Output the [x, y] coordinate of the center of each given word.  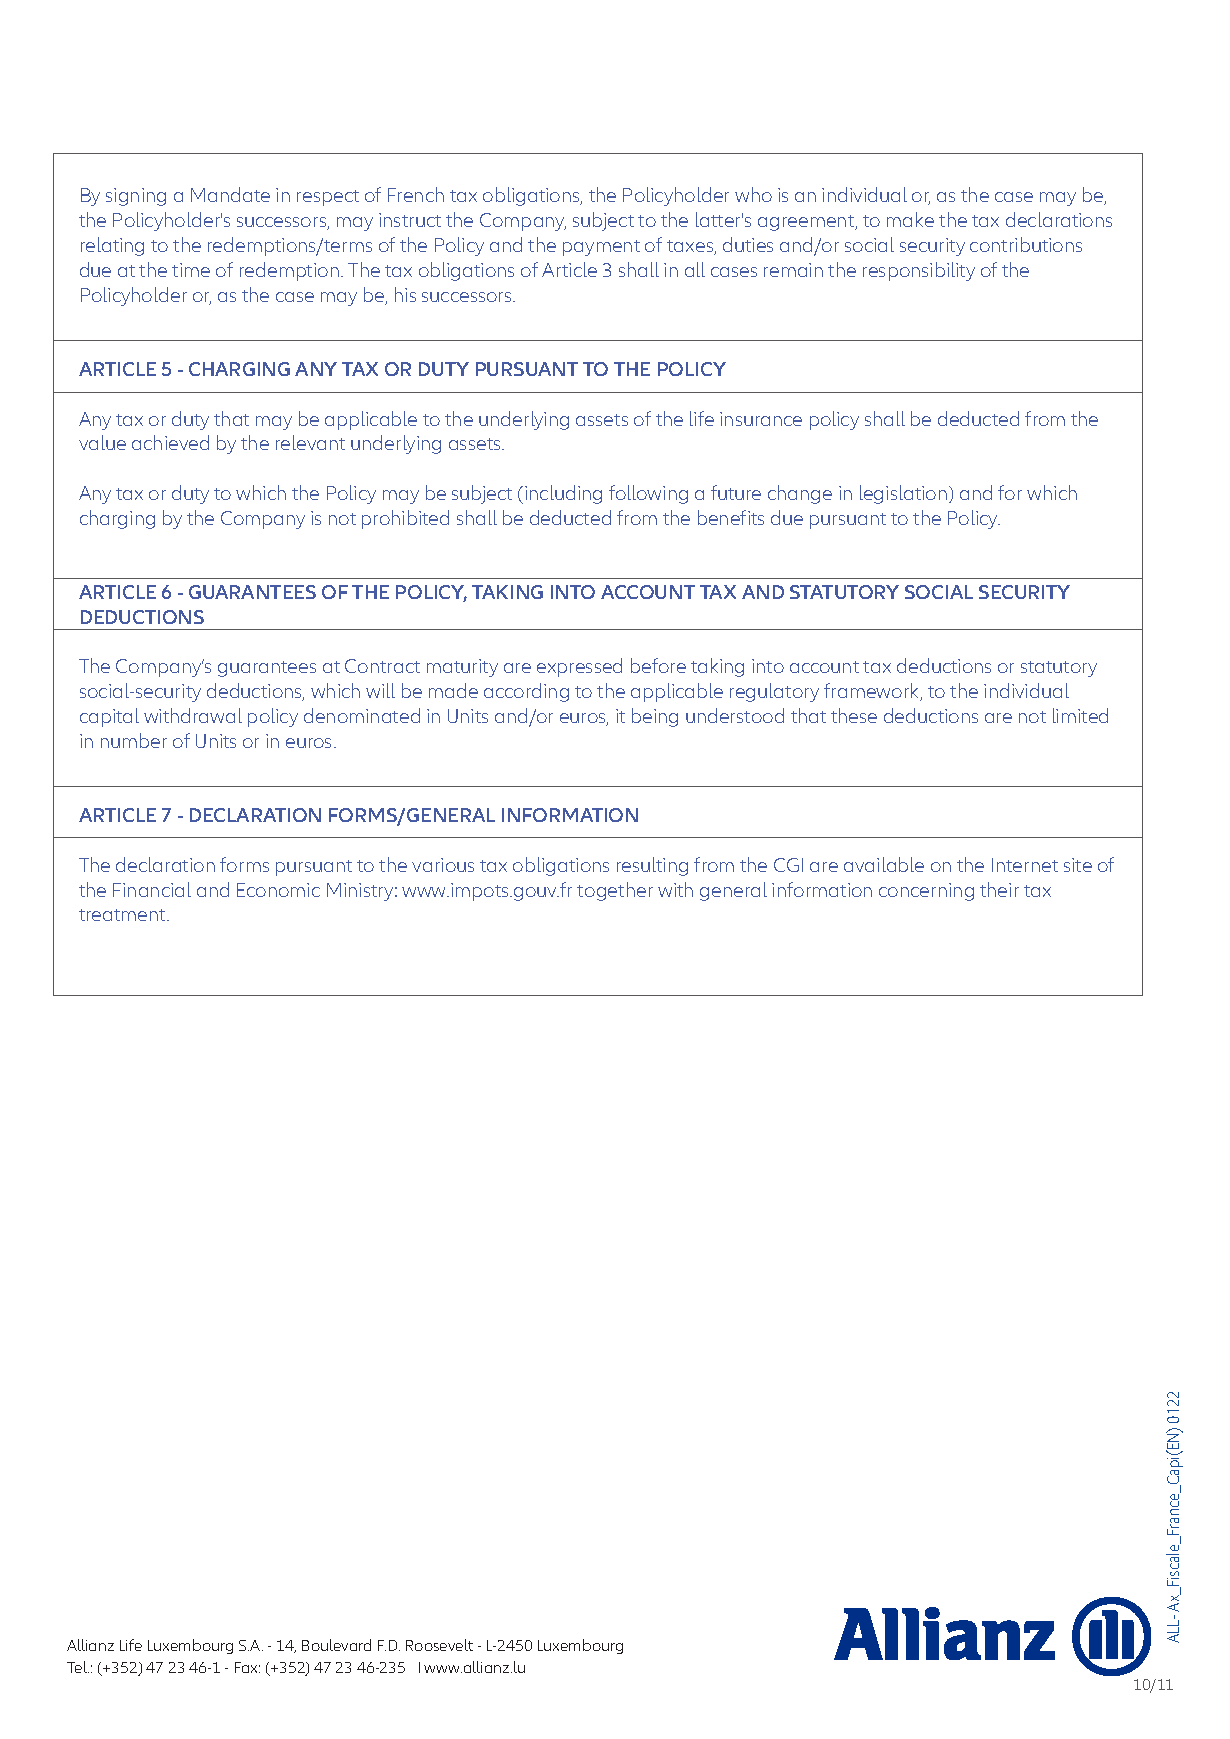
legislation [905, 494]
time [191, 270]
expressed [579, 667]
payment [601, 248]
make [910, 219]
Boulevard [336, 1645]
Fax [247, 1667]
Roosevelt [439, 1645]
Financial [152, 889]
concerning [926, 892]
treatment [123, 915]
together [615, 891]
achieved [170, 442]
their [999, 889]
